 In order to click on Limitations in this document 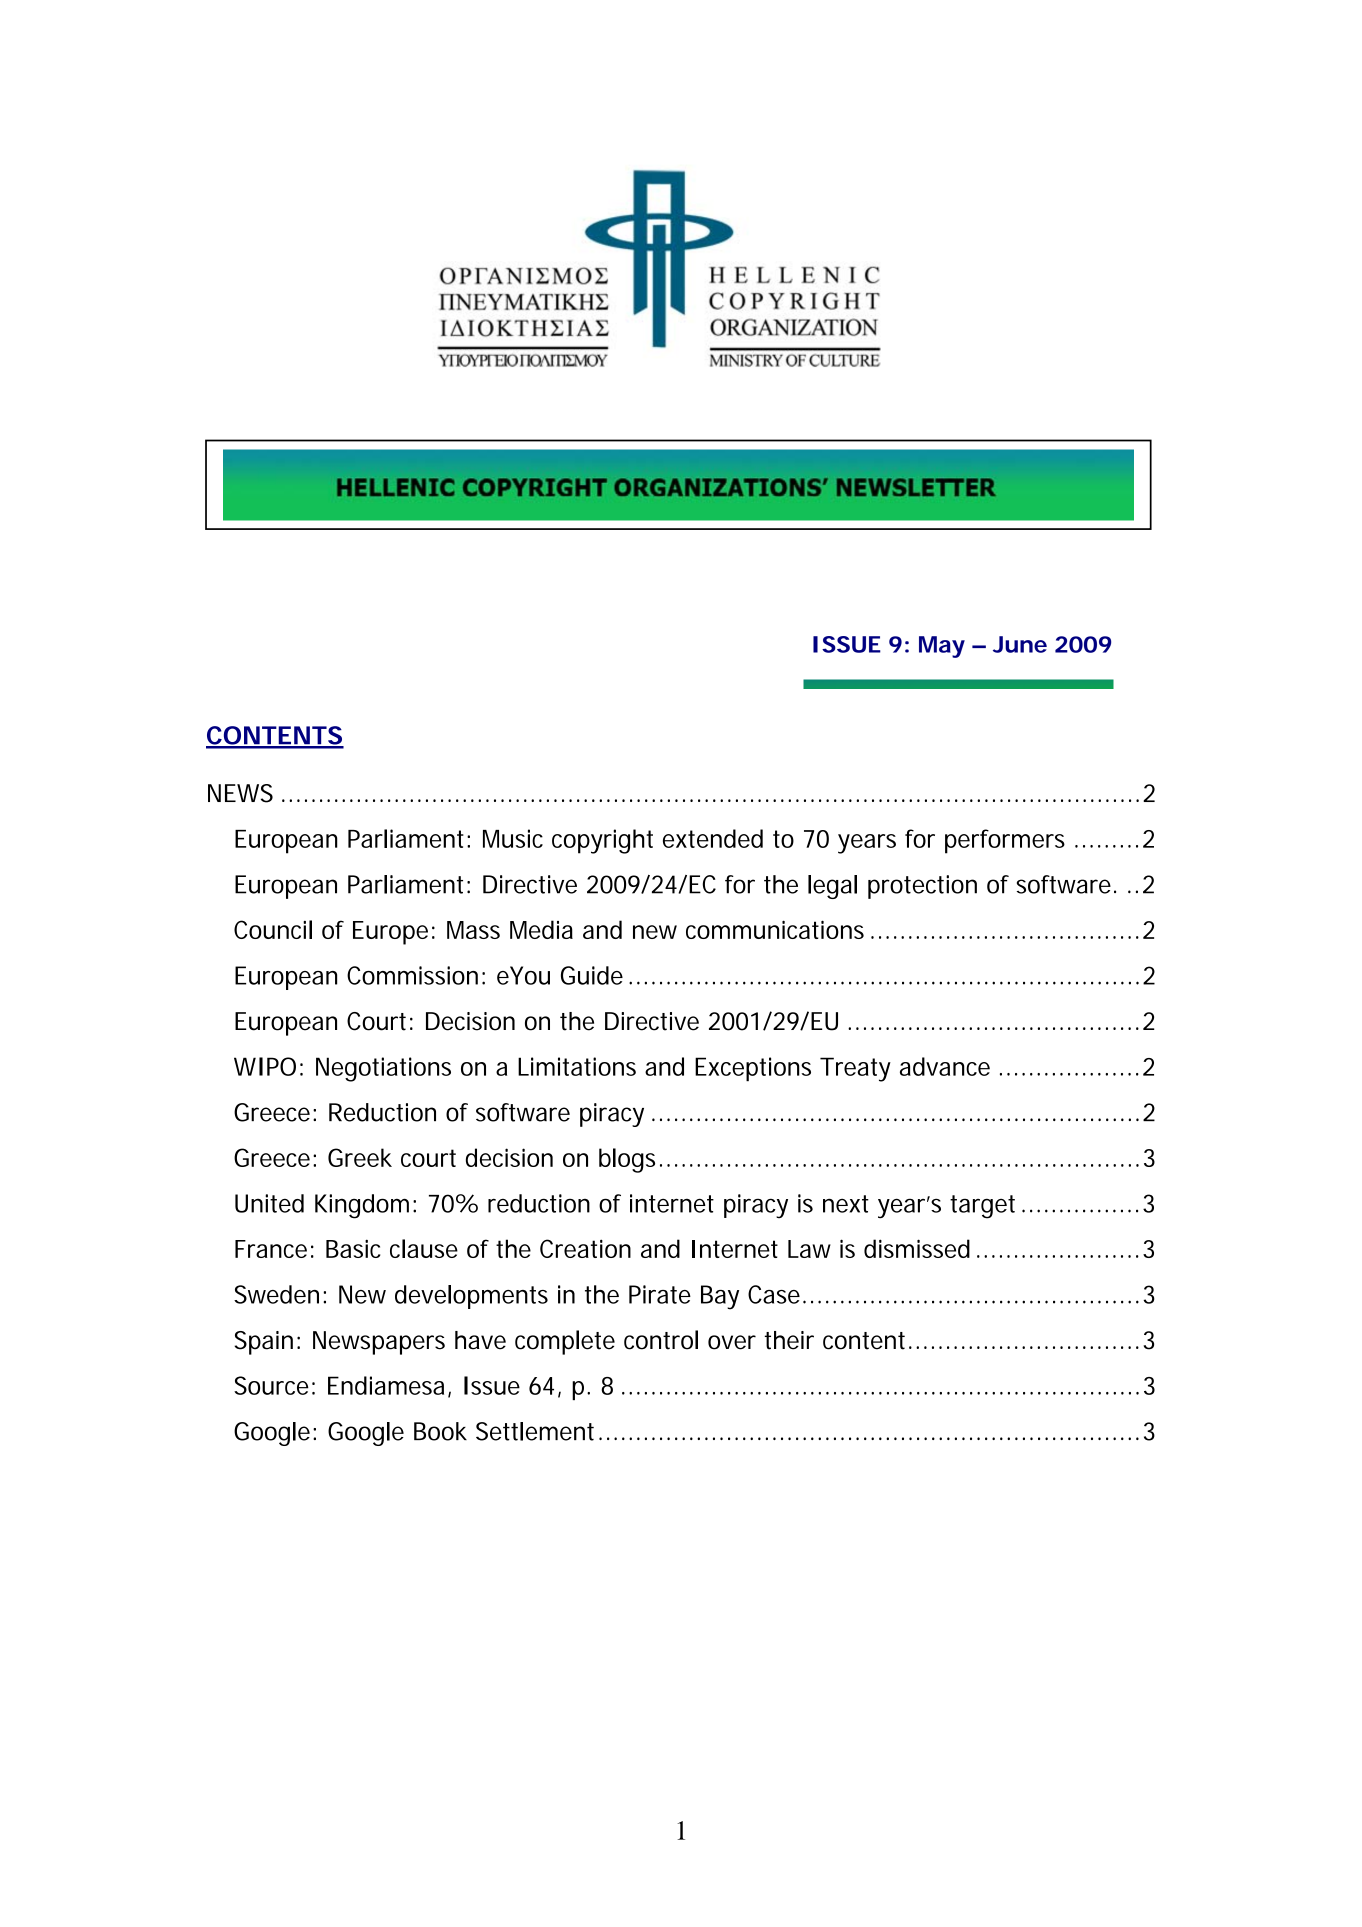, I will do `click(577, 1066)`.
